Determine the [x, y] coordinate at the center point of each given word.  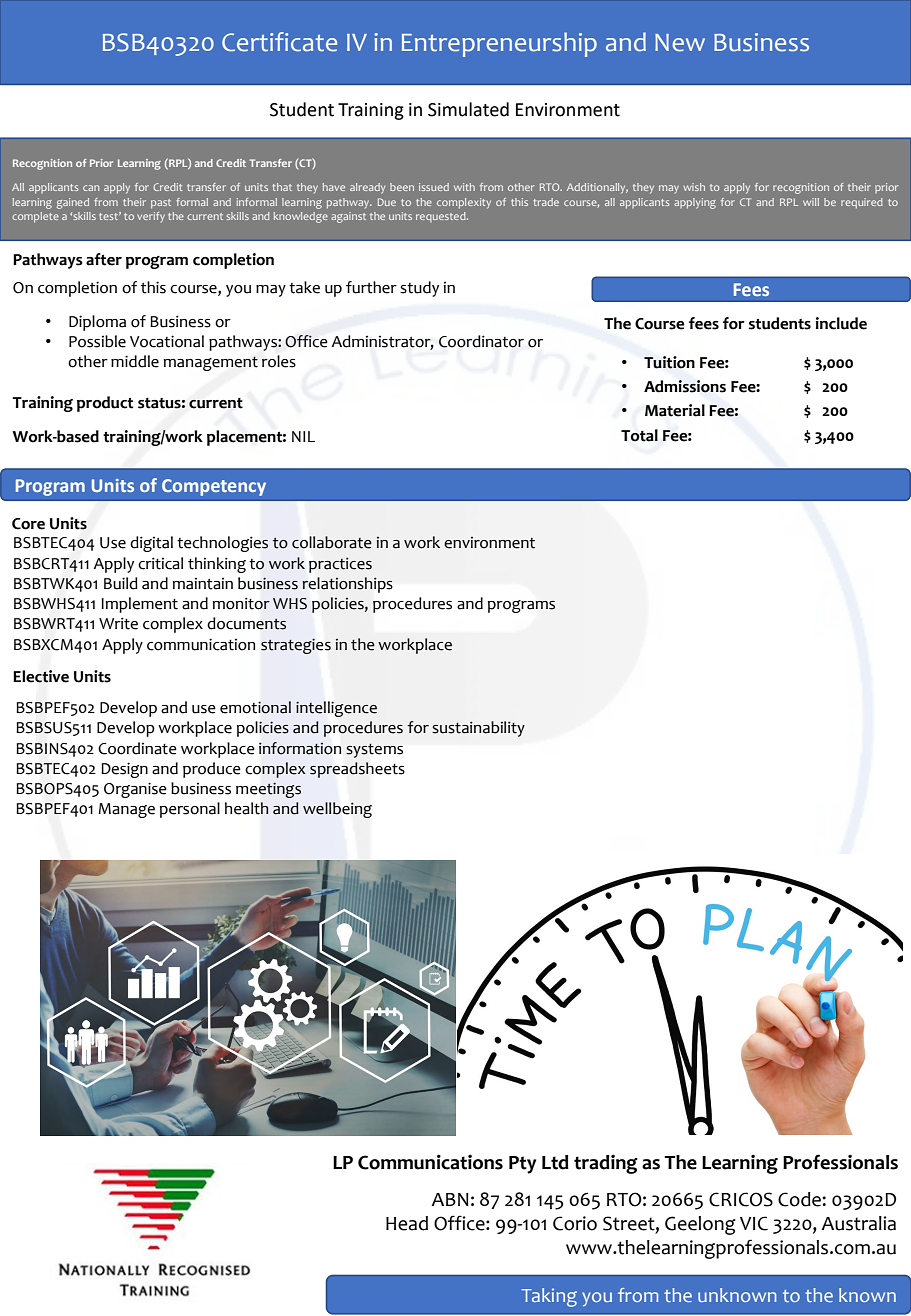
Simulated [468, 109]
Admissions [685, 386]
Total [639, 435]
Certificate [279, 42]
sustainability [478, 729]
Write [118, 623]
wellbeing [337, 810]
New [680, 43]
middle [135, 361]
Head [407, 1223]
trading [606, 1164]
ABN [450, 1199]
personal [190, 810]
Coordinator [481, 341]
